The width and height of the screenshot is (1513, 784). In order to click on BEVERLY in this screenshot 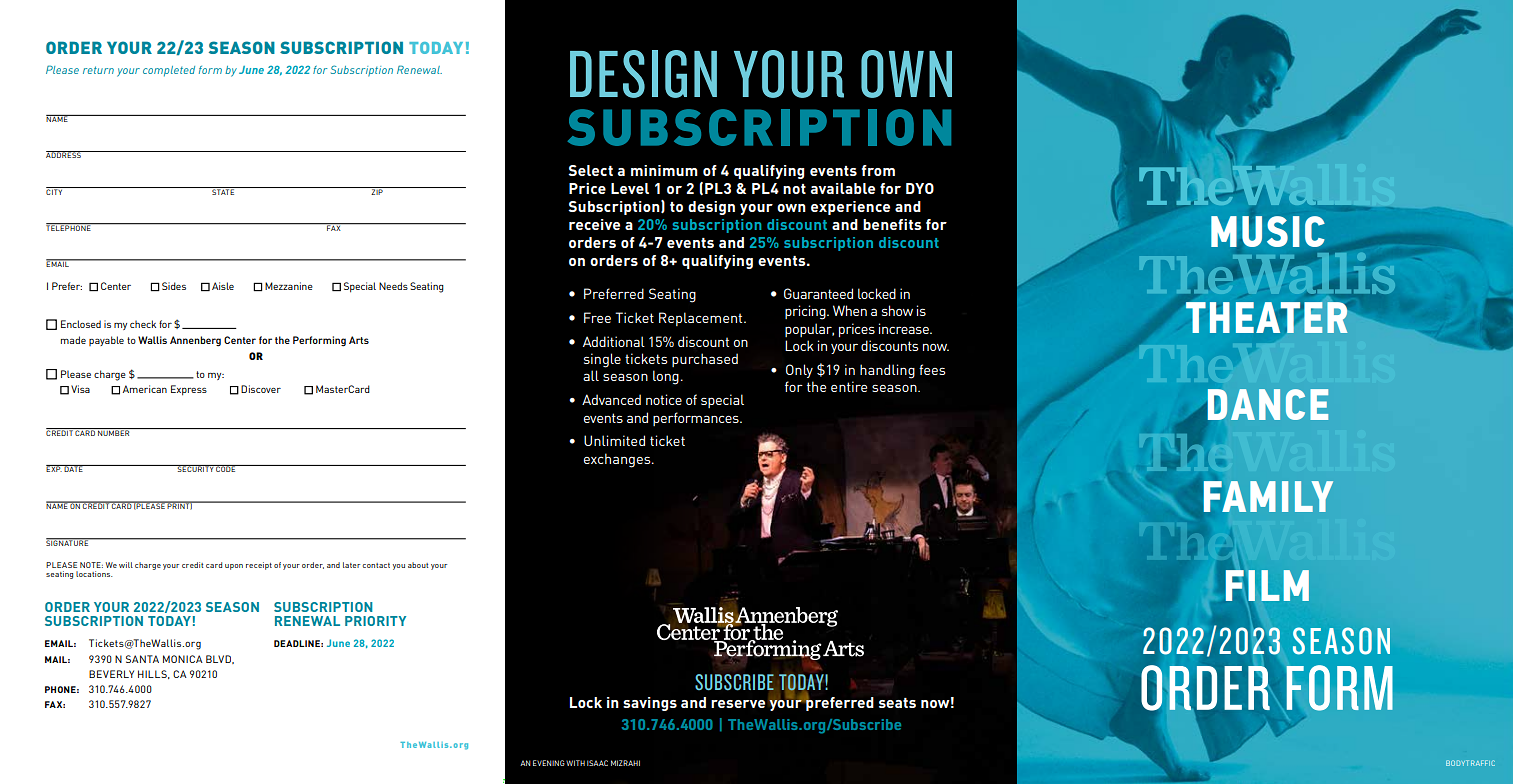, I will do `click(111, 674)`.
